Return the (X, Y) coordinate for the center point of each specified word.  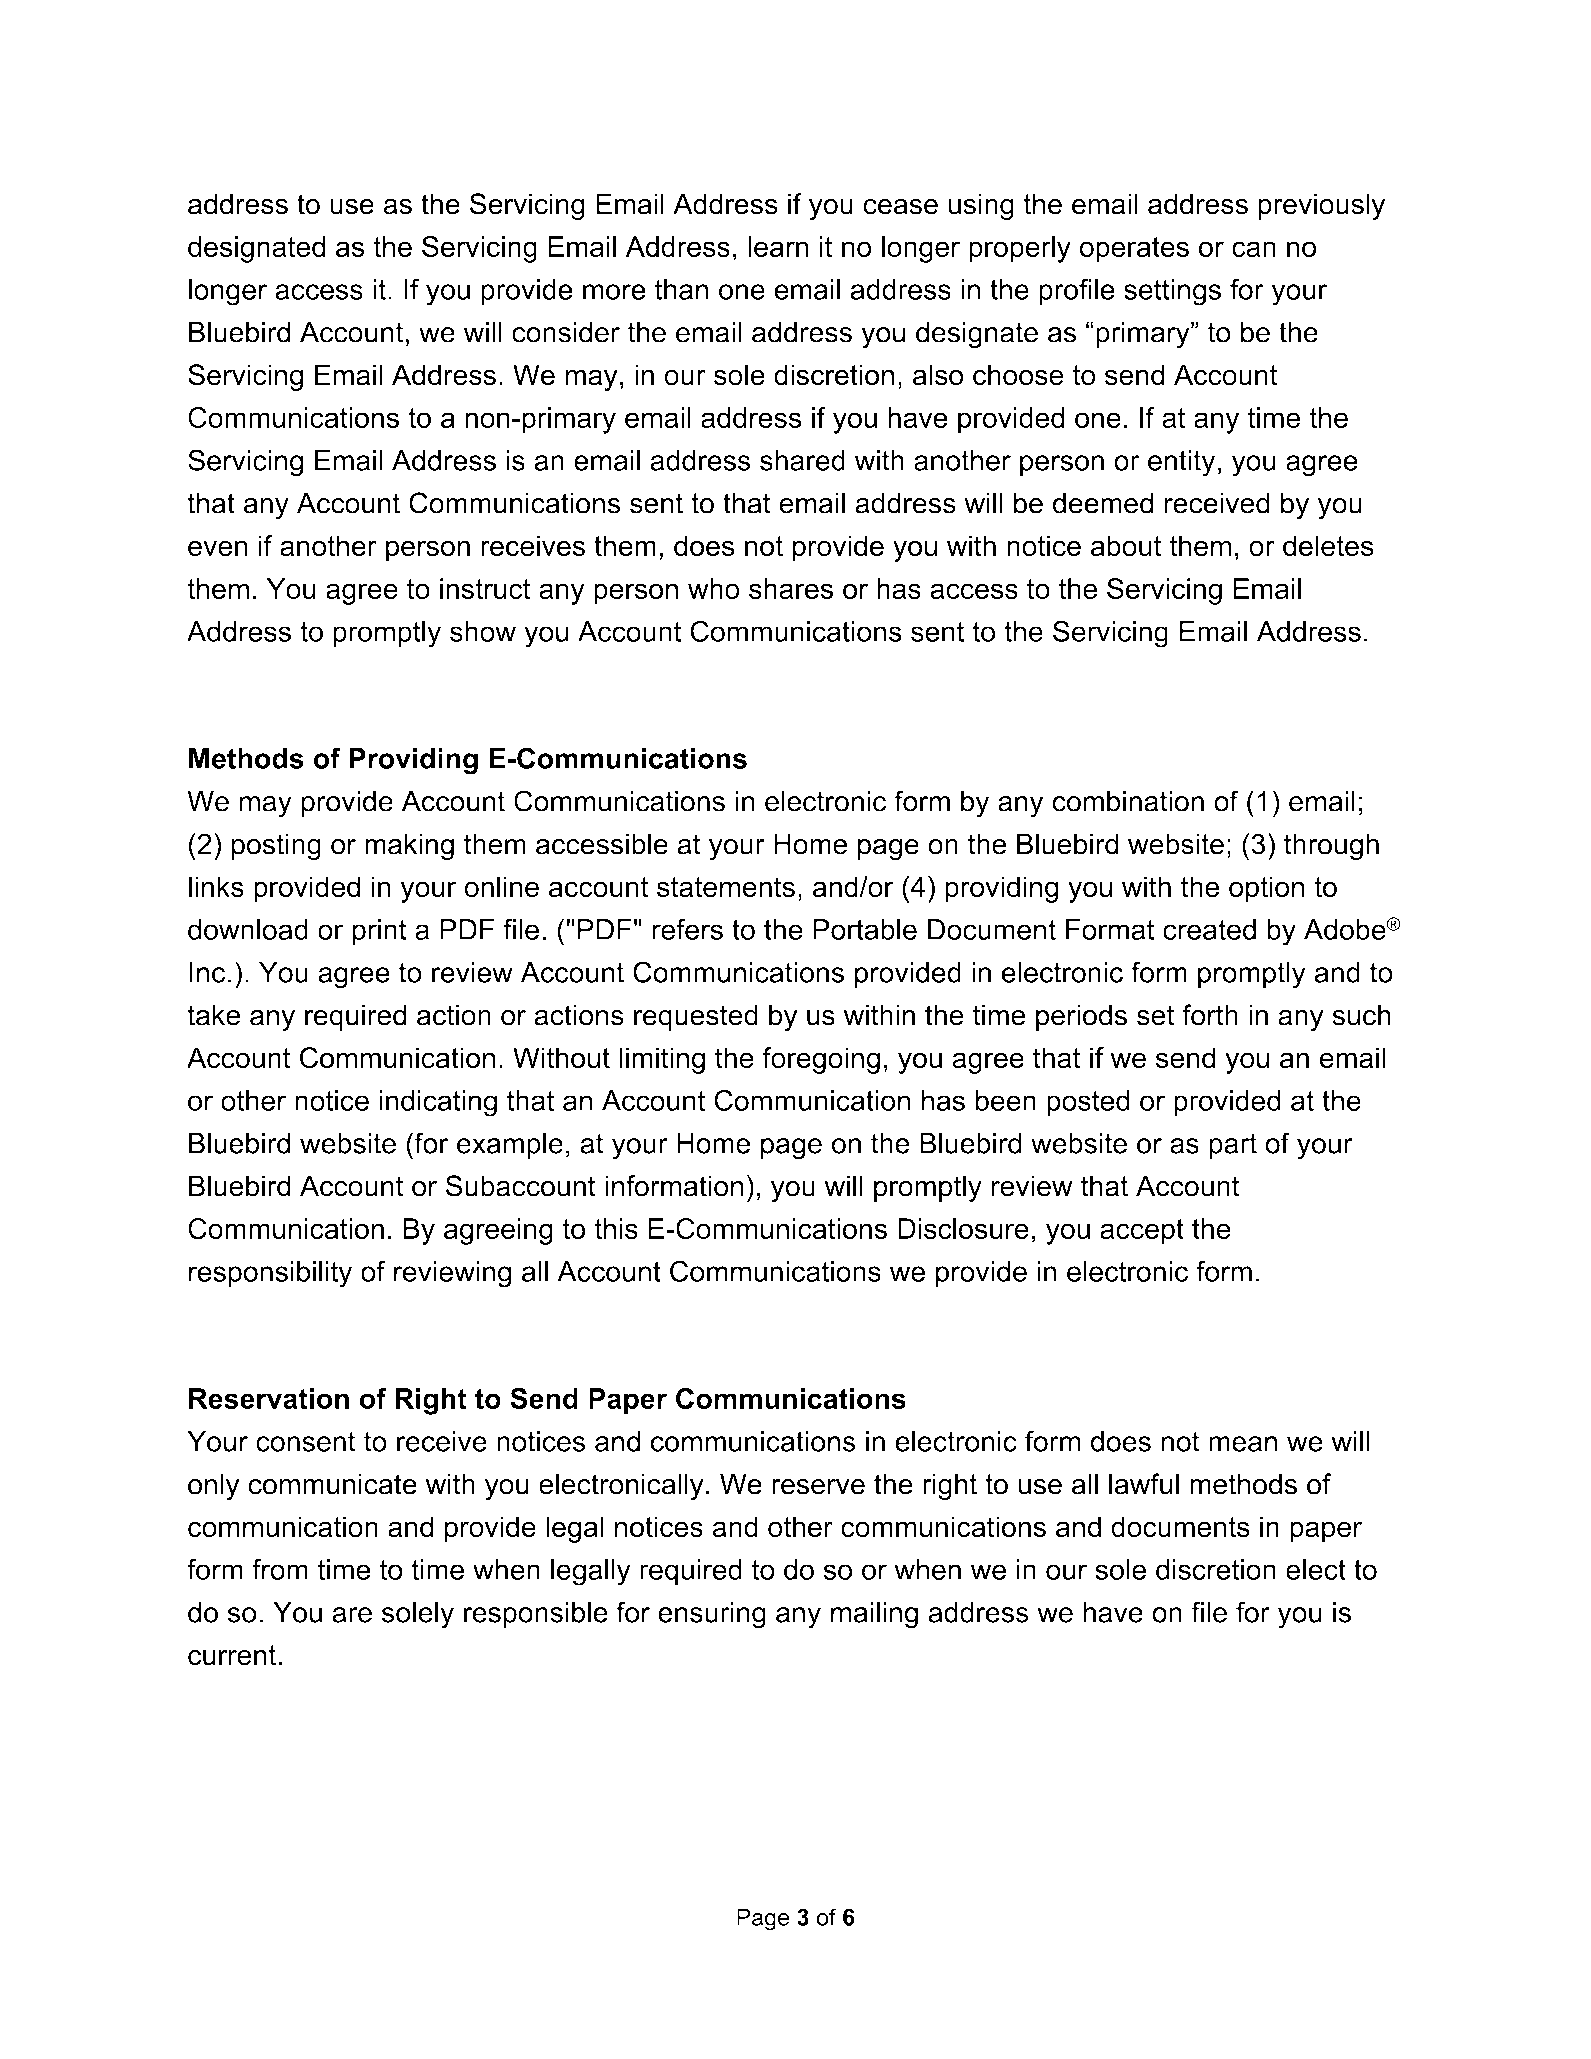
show (483, 631)
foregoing (821, 1060)
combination (1128, 801)
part (1233, 1146)
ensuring (712, 1615)
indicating (438, 1103)
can (1254, 249)
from (280, 1569)
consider (566, 332)
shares (791, 588)
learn (778, 246)
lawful (1144, 1484)
